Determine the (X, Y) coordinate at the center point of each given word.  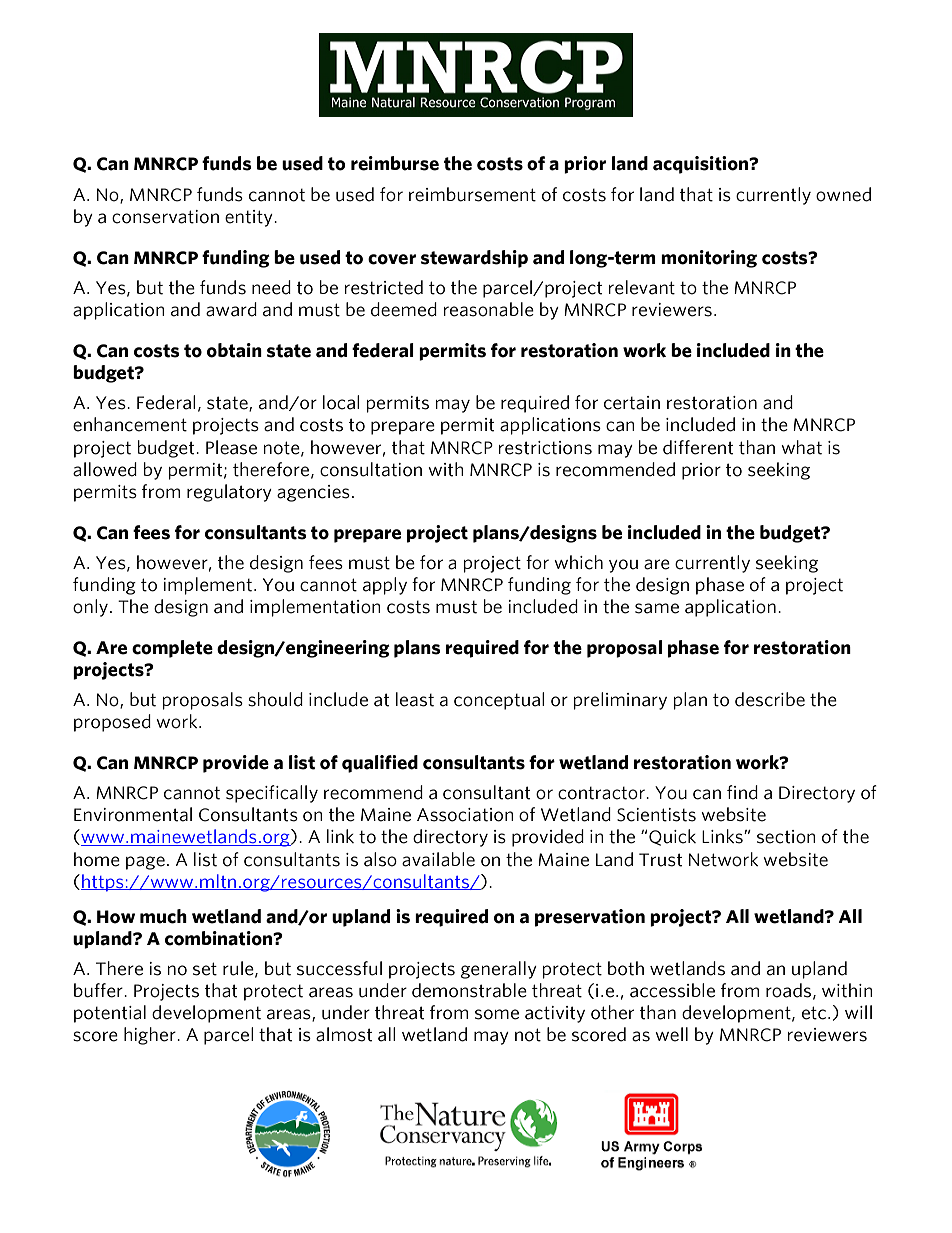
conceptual (499, 701)
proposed (112, 723)
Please (231, 447)
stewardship (474, 259)
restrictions (545, 448)
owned (843, 194)
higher (151, 1036)
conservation (165, 217)
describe (770, 699)
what (801, 447)
